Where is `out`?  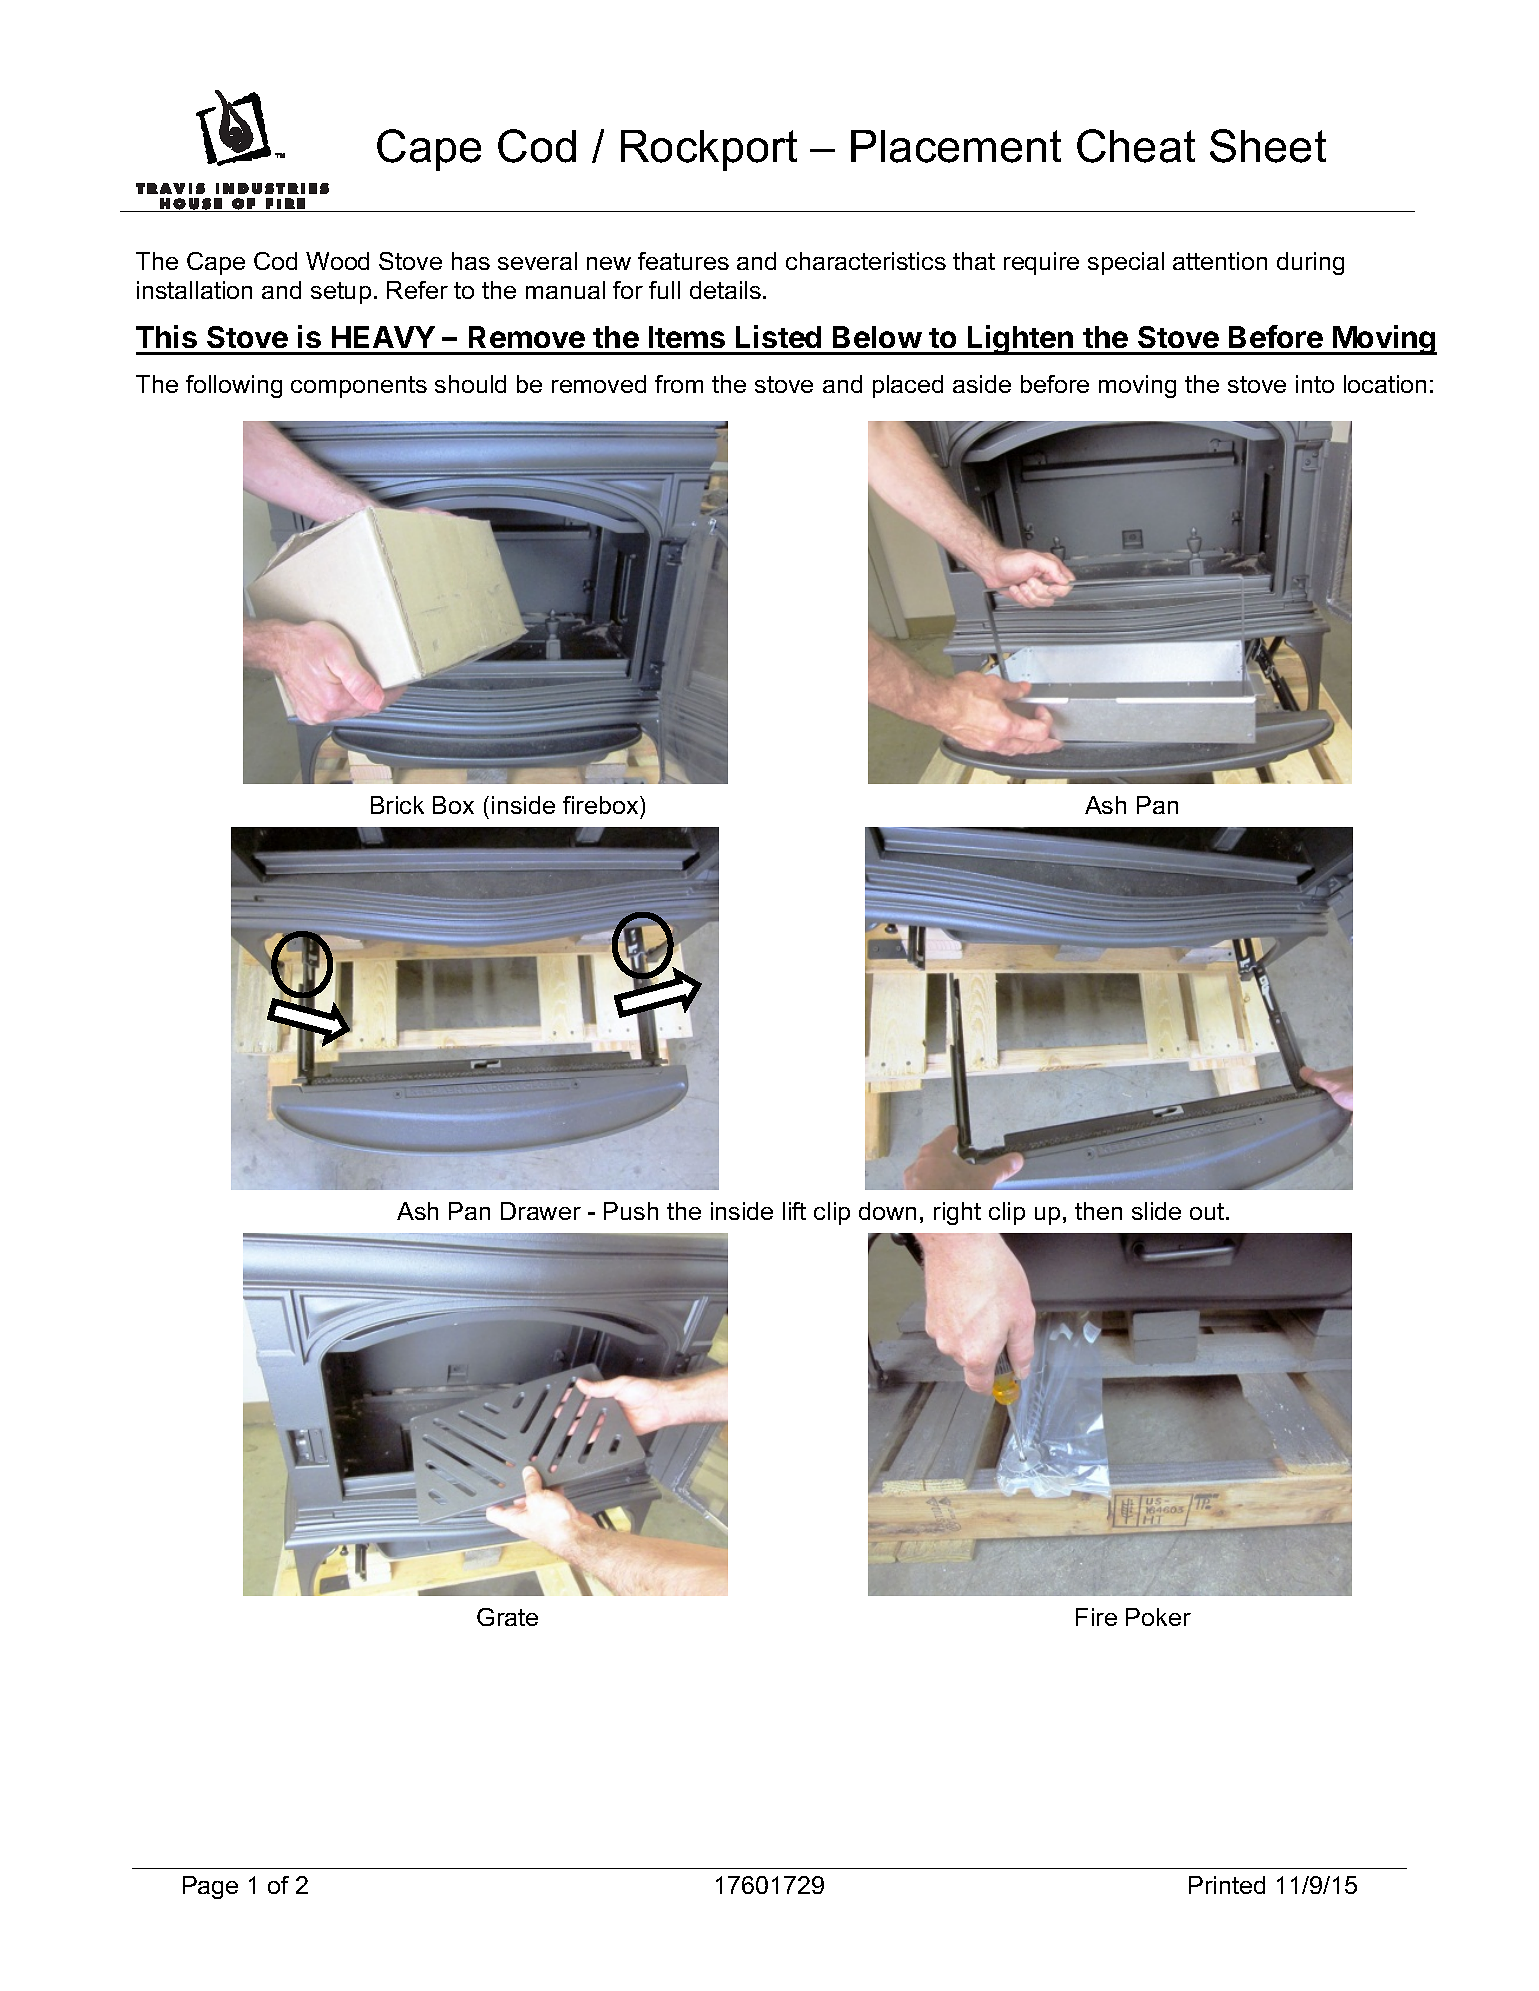 out is located at coordinates (1208, 1211).
